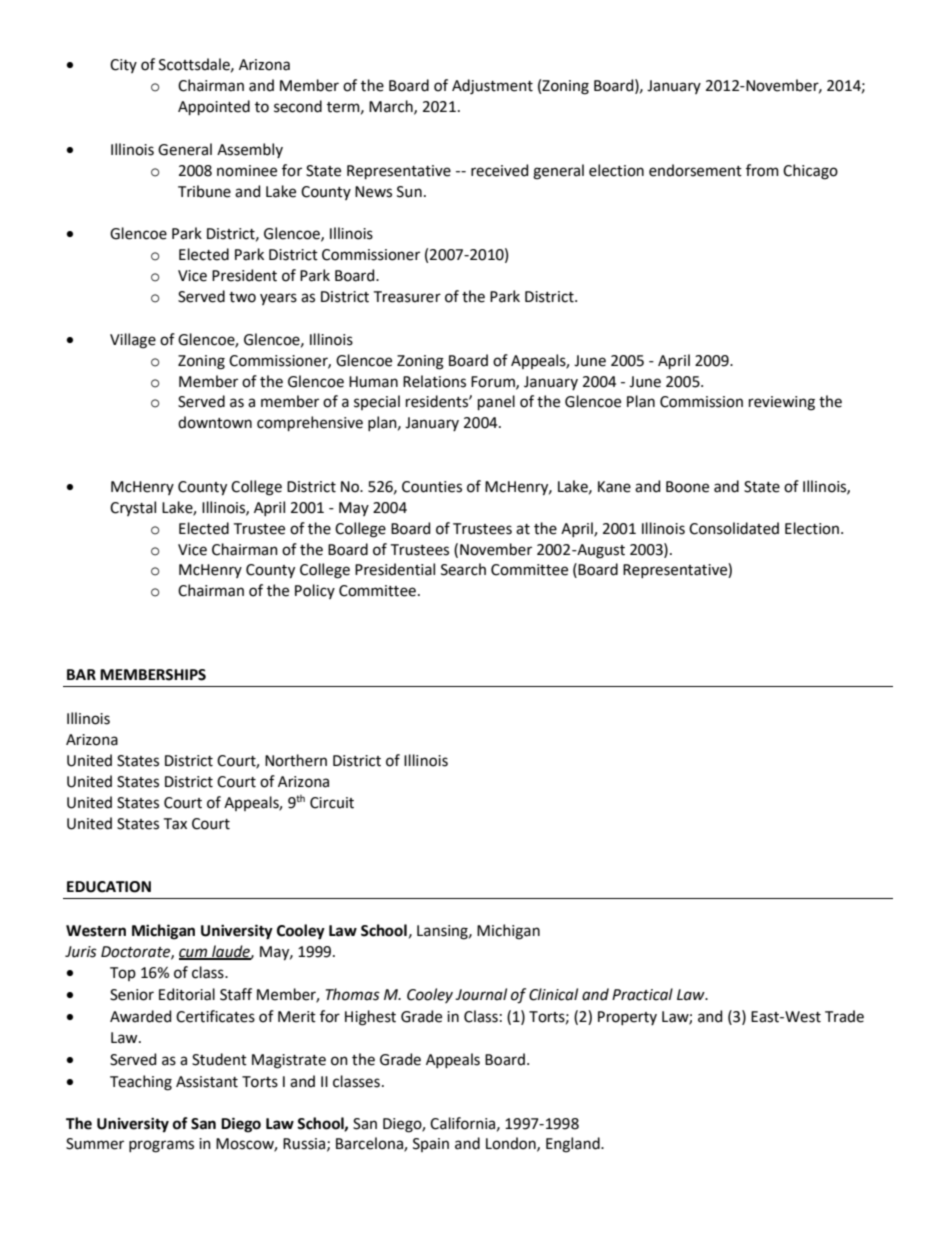 This screenshot has width=952, height=1233. What do you see at coordinates (762, 170) in the screenshot?
I see `from` at bounding box center [762, 170].
